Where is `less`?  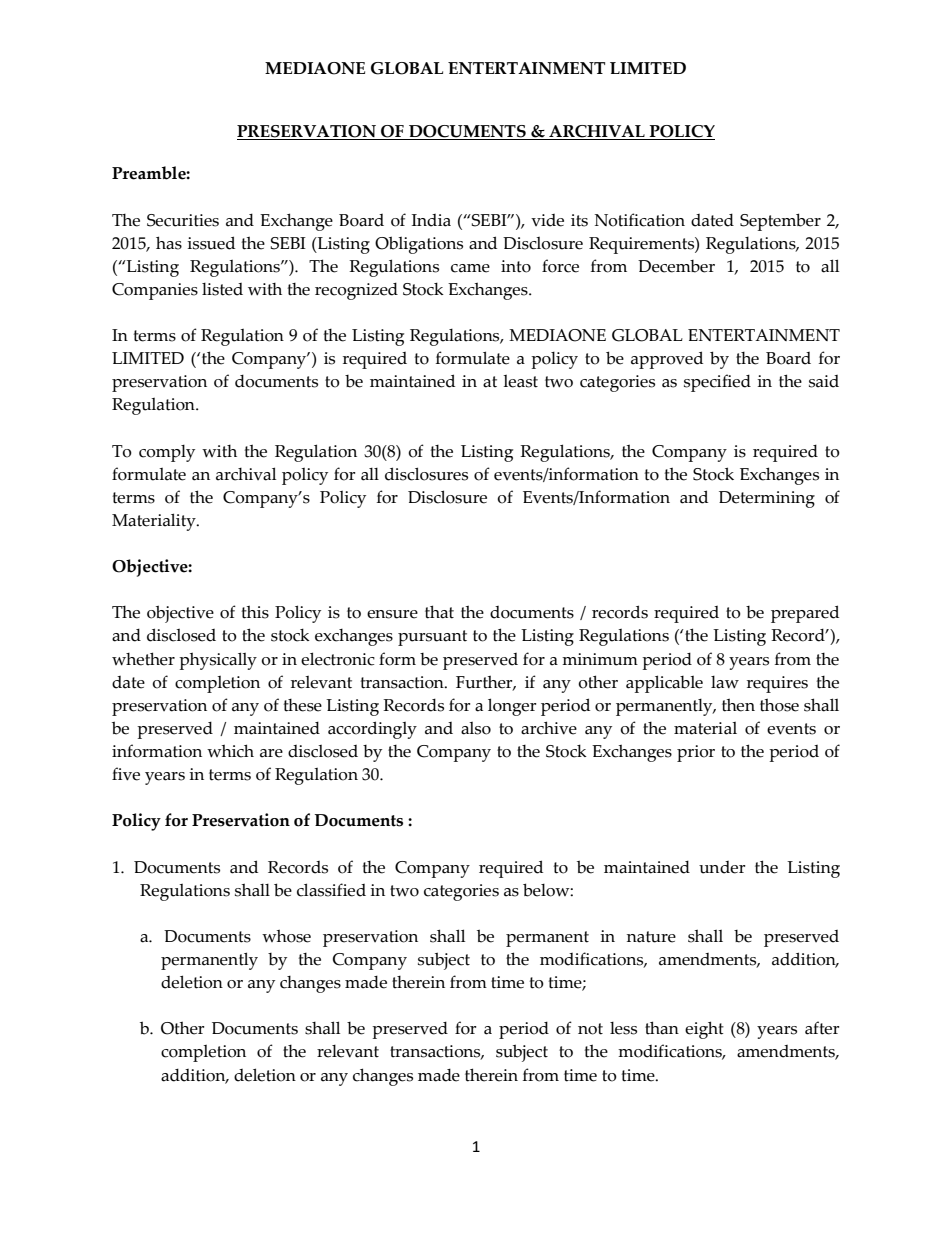
less is located at coordinates (623, 1028).
